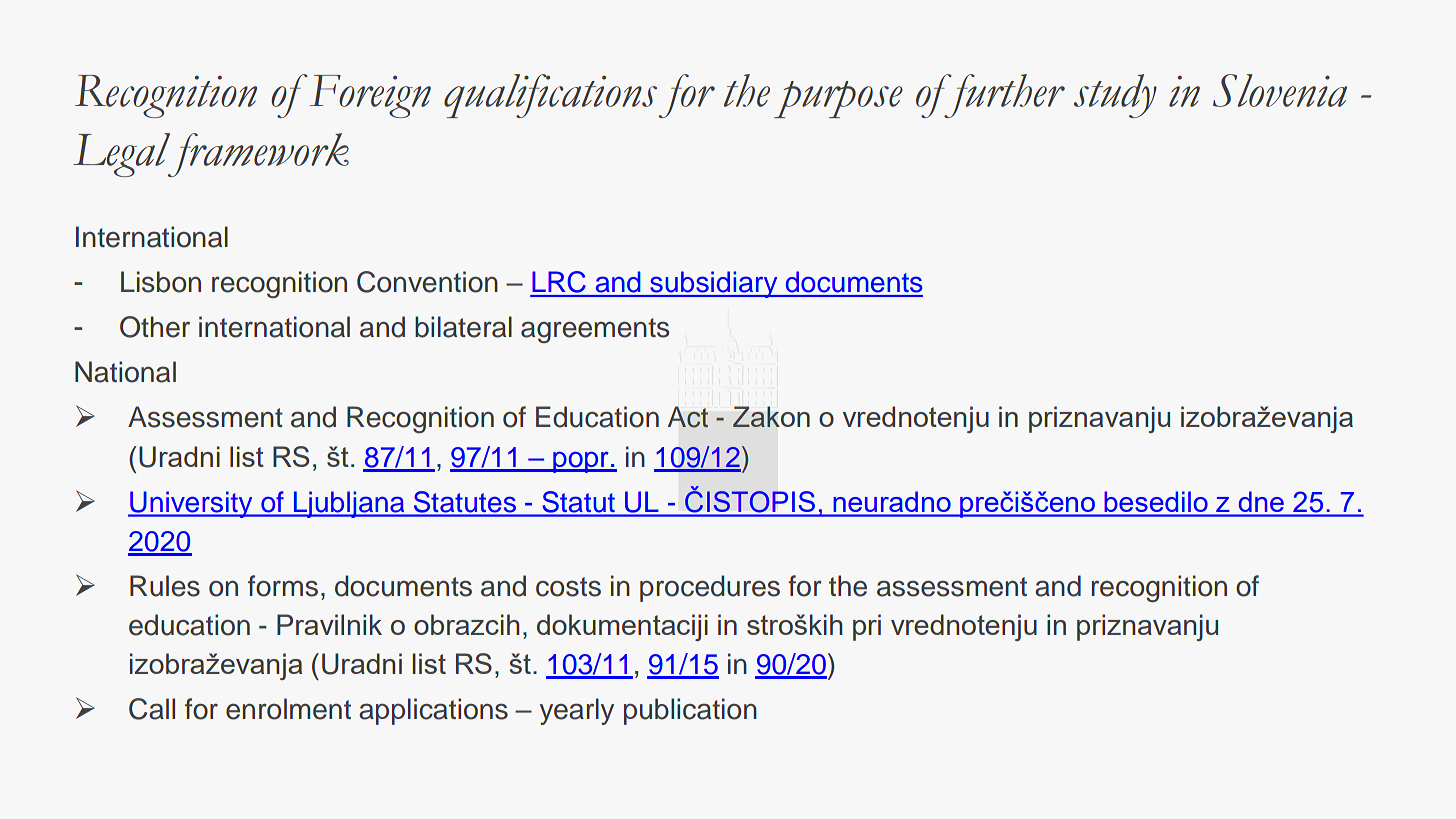 The height and width of the screenshot is (819, 1456). Describe the element at coordinates (710, 588) in the screenshot. I see `procedures` at that location.
